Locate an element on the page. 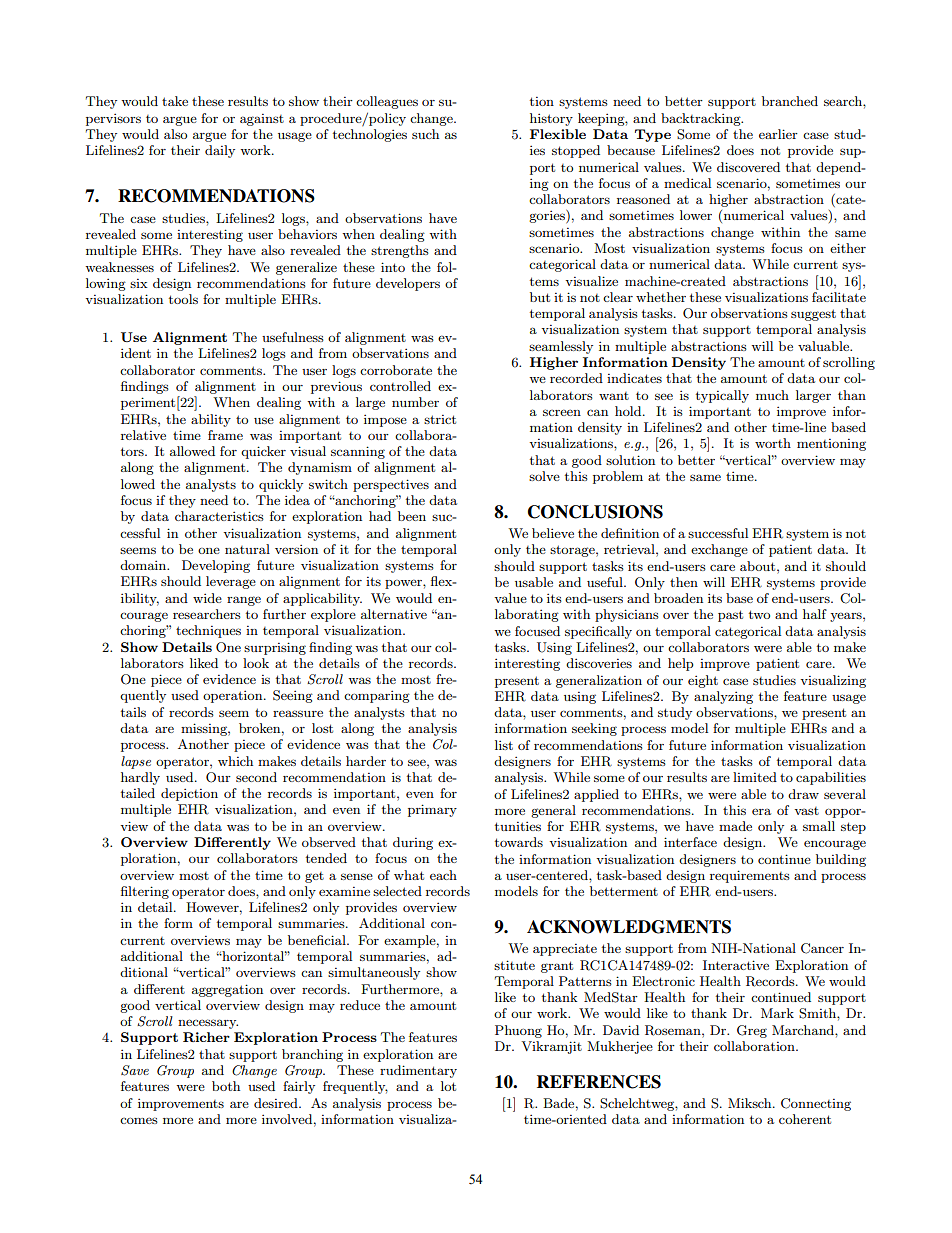 Image resolution: width=952 pixels, height=1233 pixels. such is located at coordinates (425, 134).
